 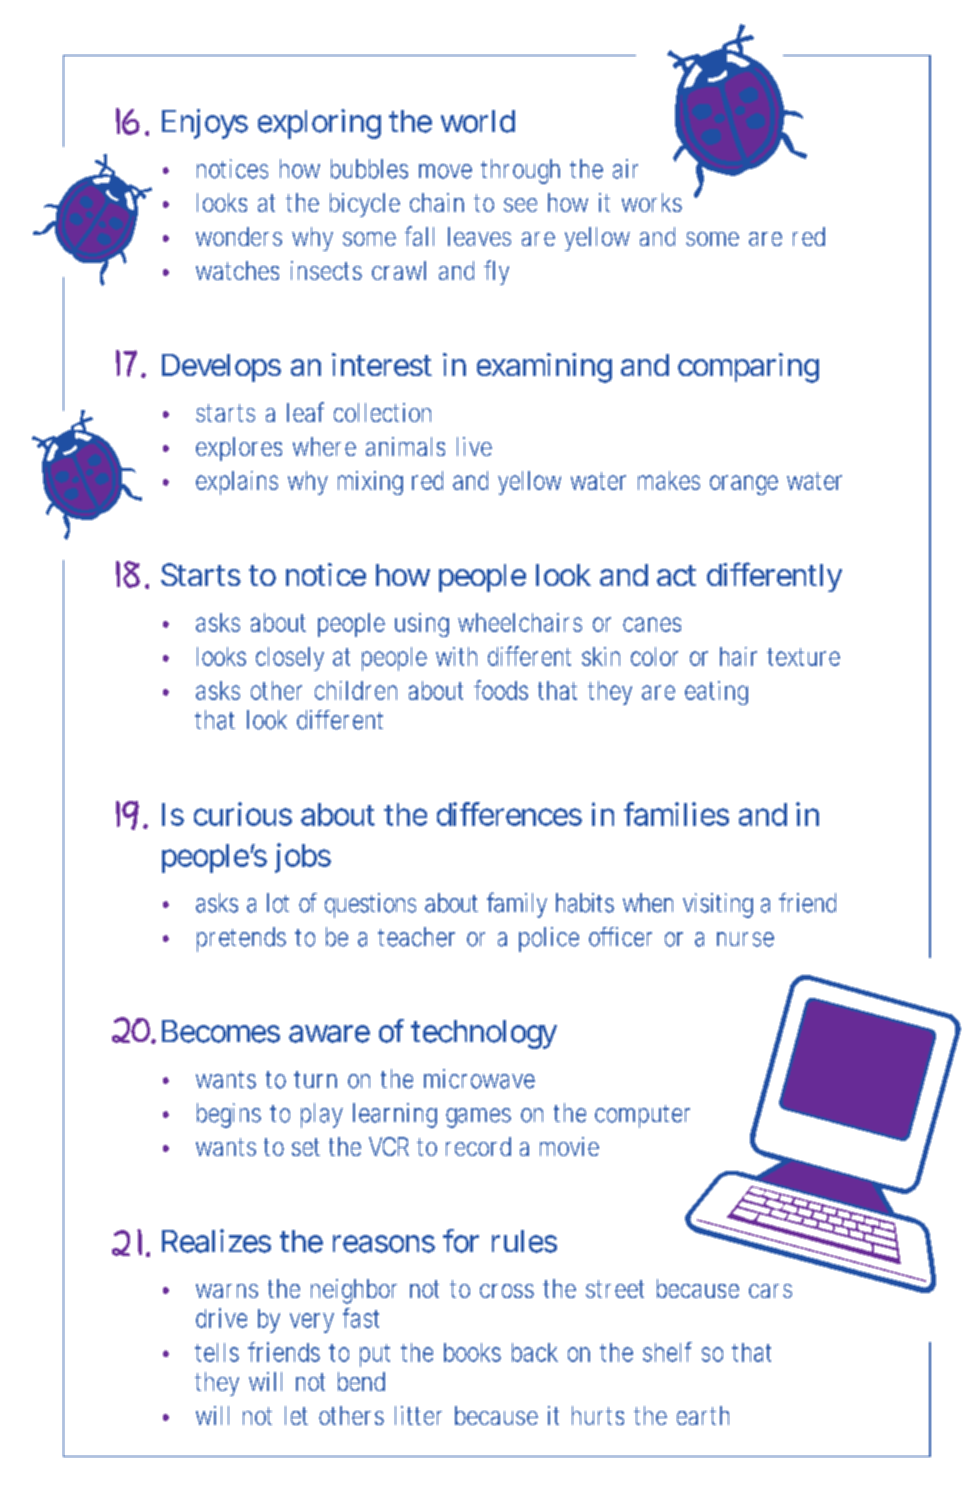 I want to click on differences, so click(x=509, y=814).
